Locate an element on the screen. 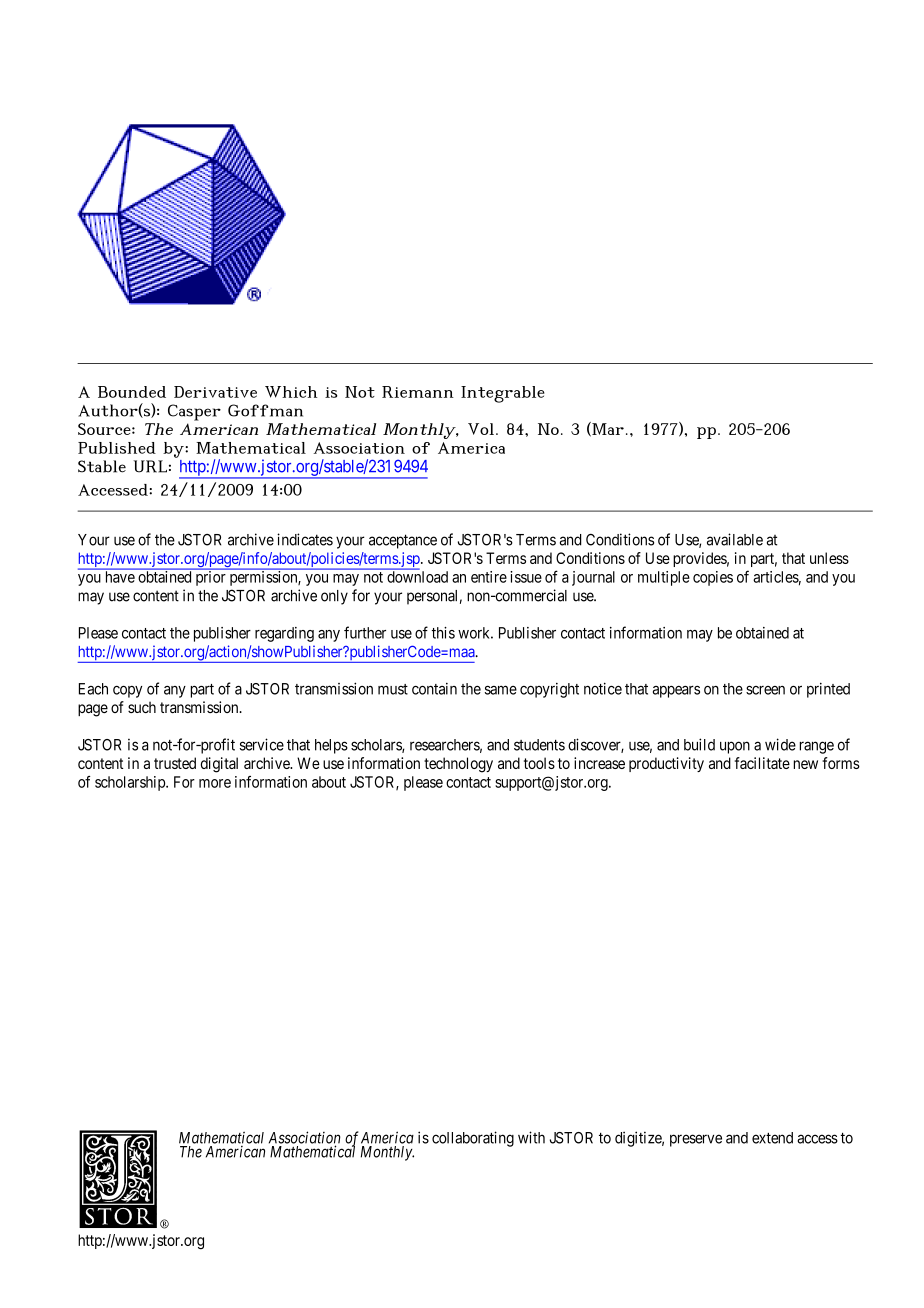 This screenshot has height=1308, width=924. more is located at coordinates (215, 783).
